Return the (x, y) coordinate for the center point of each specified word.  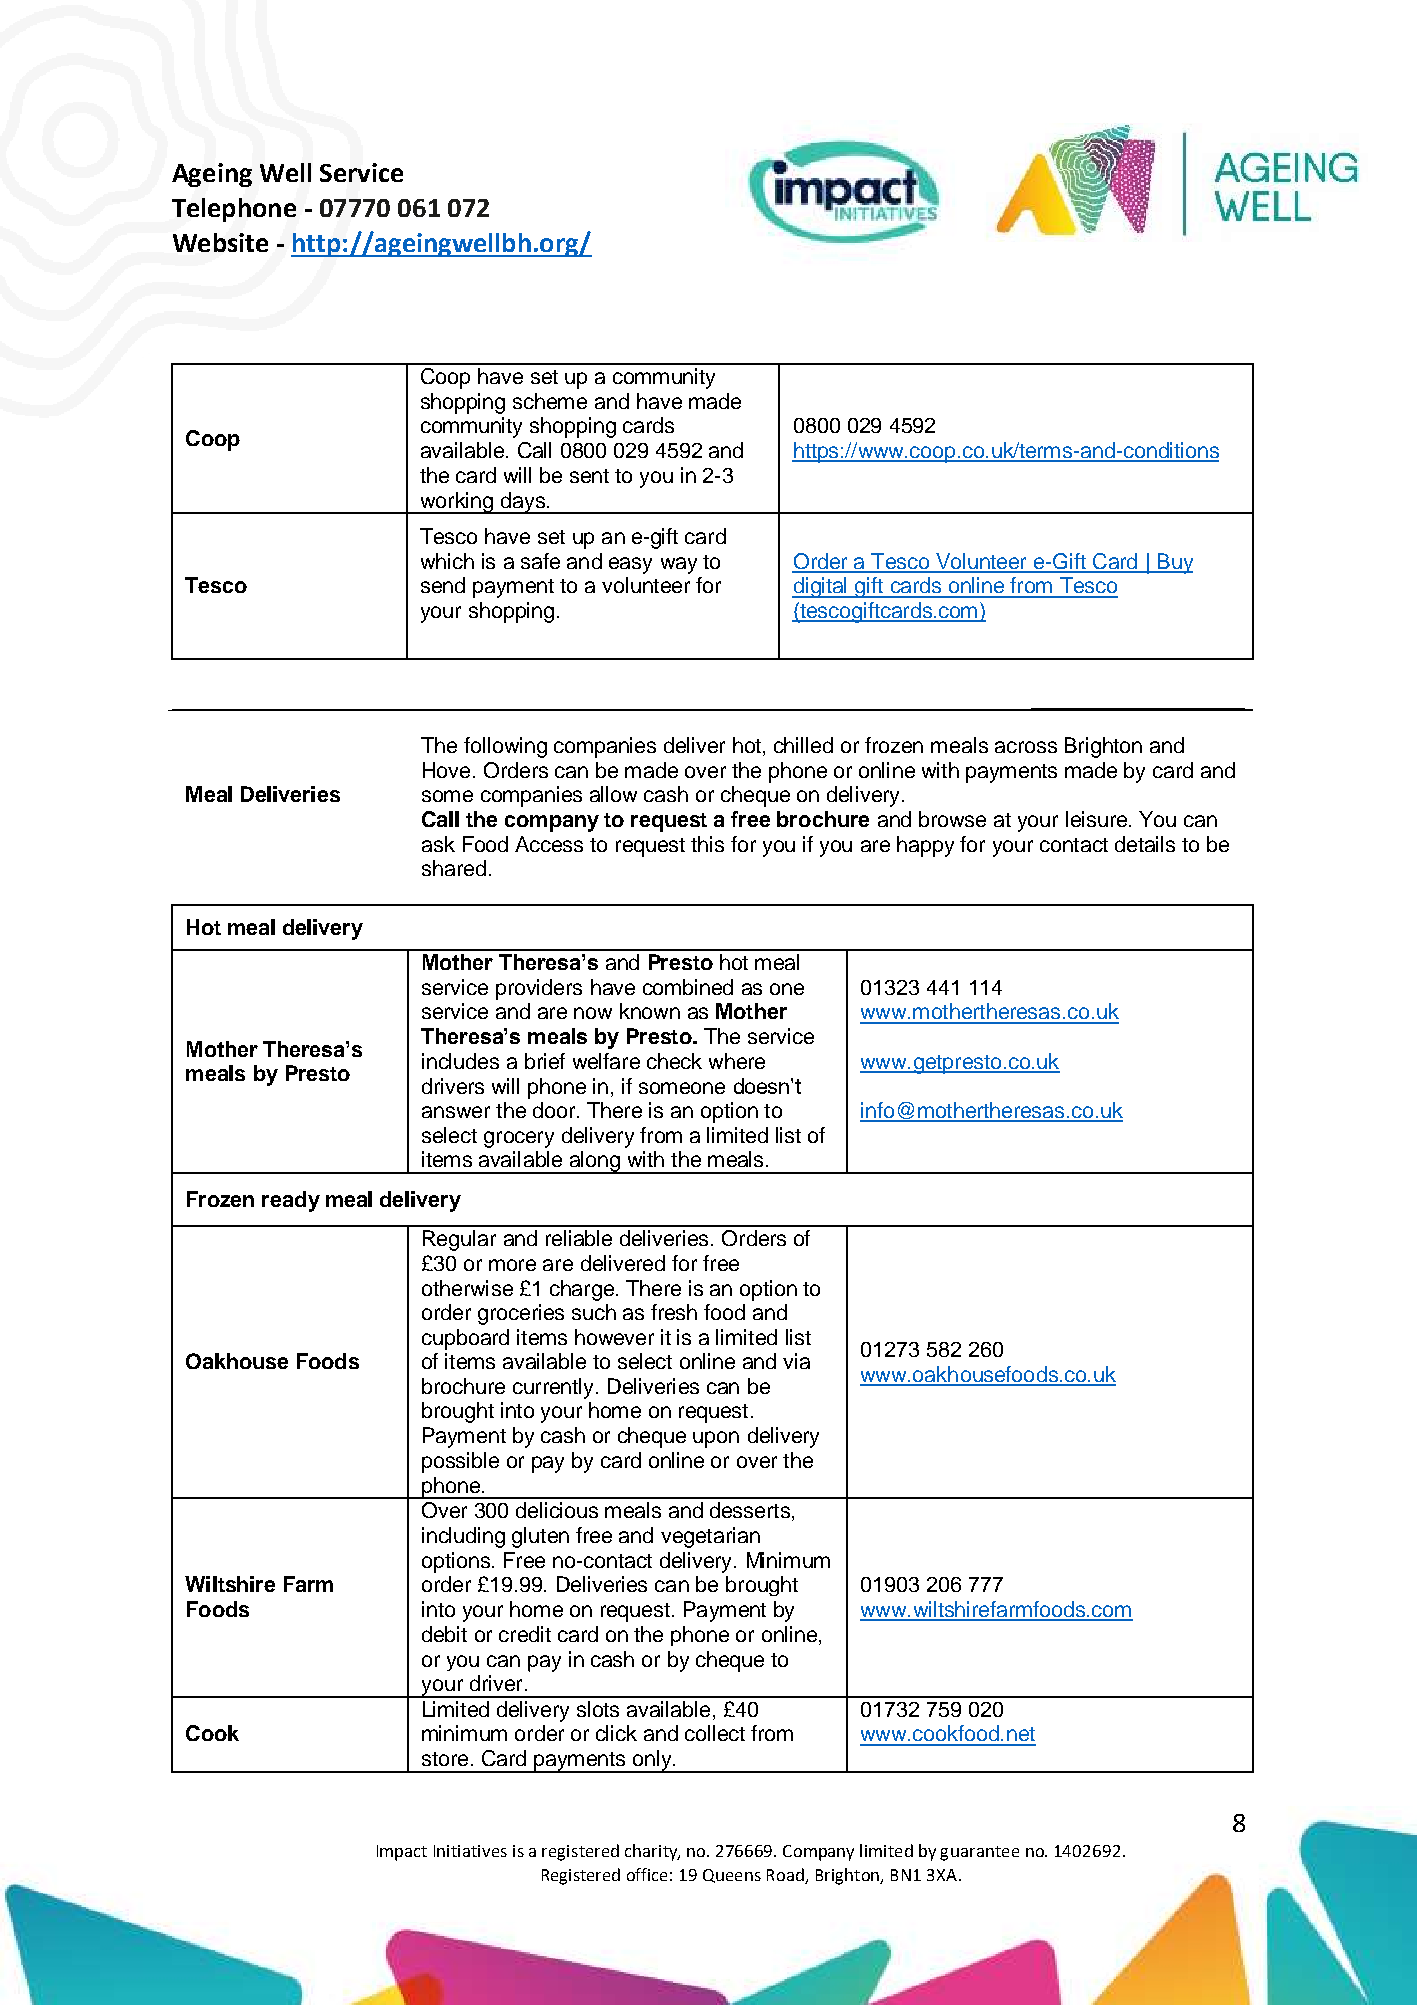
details (1145, 844)
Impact (402, 1853)
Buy (1174, 563)
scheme (550, 401)
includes (460, 1061)
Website (220, 242)
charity (652, 1852)
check (674, 1061)
